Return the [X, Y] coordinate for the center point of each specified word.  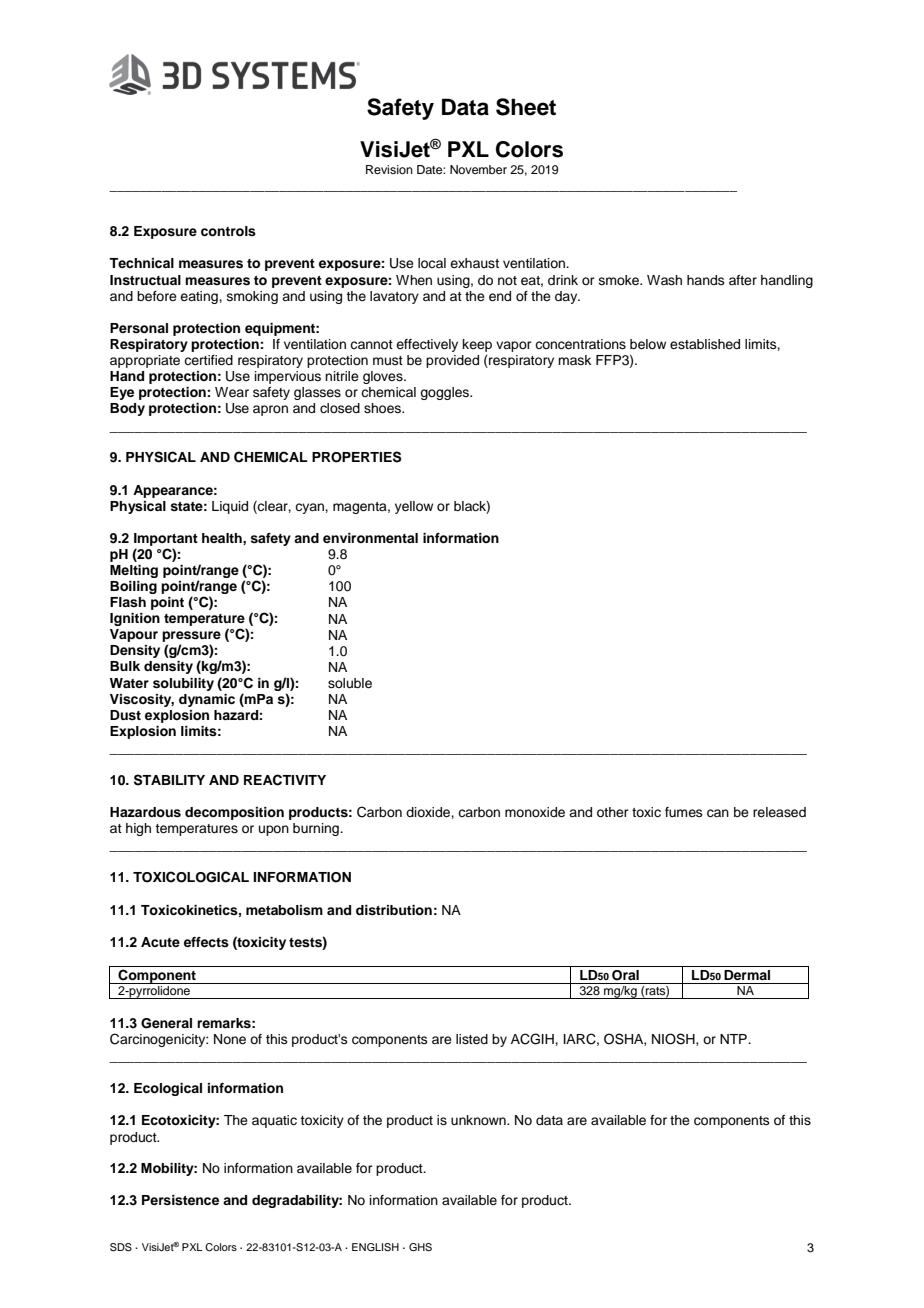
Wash [664, 280]
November [478, 169]
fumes [684, 812]
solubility [183, 684]
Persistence [180, 1200]
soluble [350, 683]
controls [228, 231]
